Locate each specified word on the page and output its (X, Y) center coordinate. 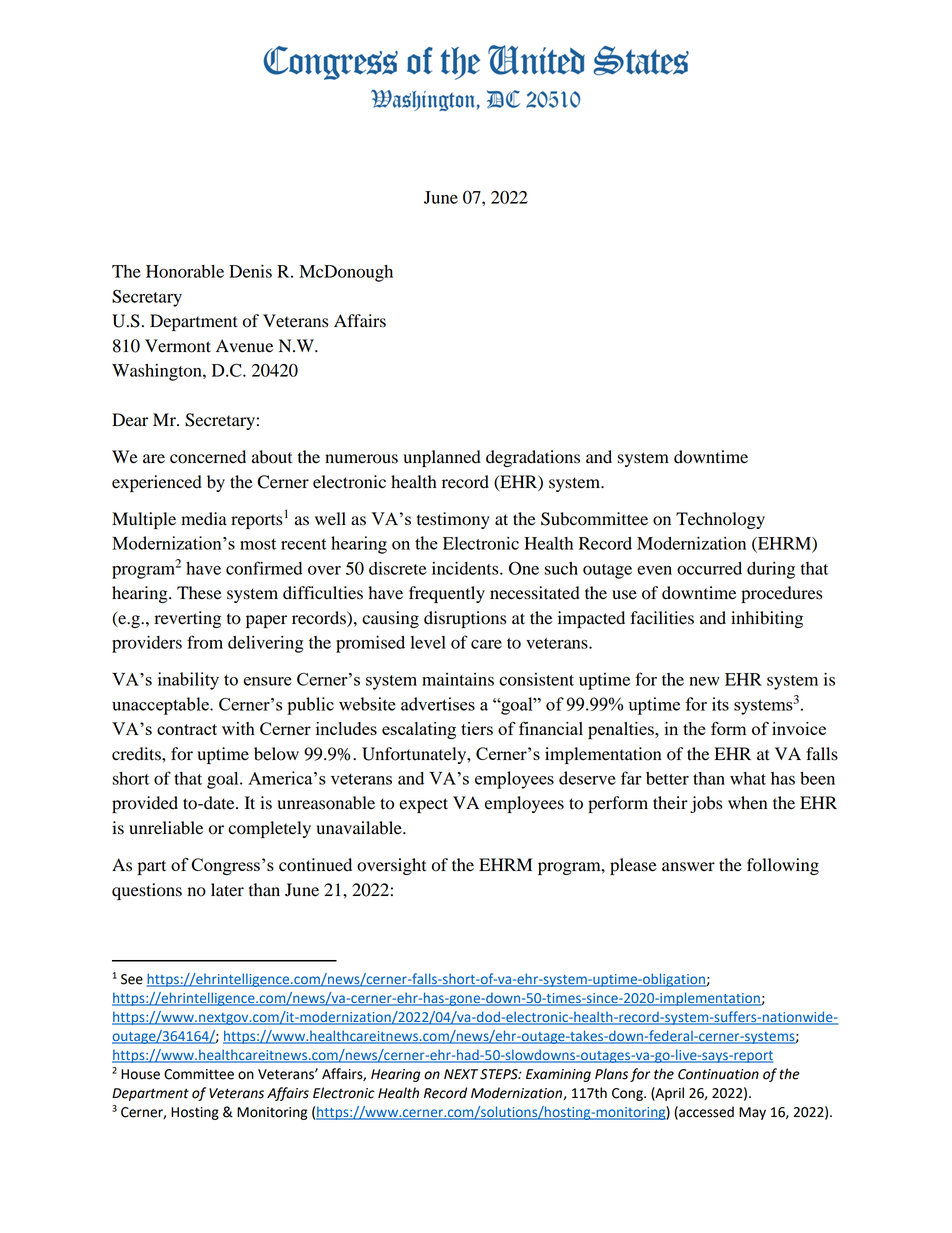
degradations (533, 458)
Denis (250, 271)
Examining (558, 1075)
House (140, 1074)
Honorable (185, 271)
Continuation (718, 1074)
